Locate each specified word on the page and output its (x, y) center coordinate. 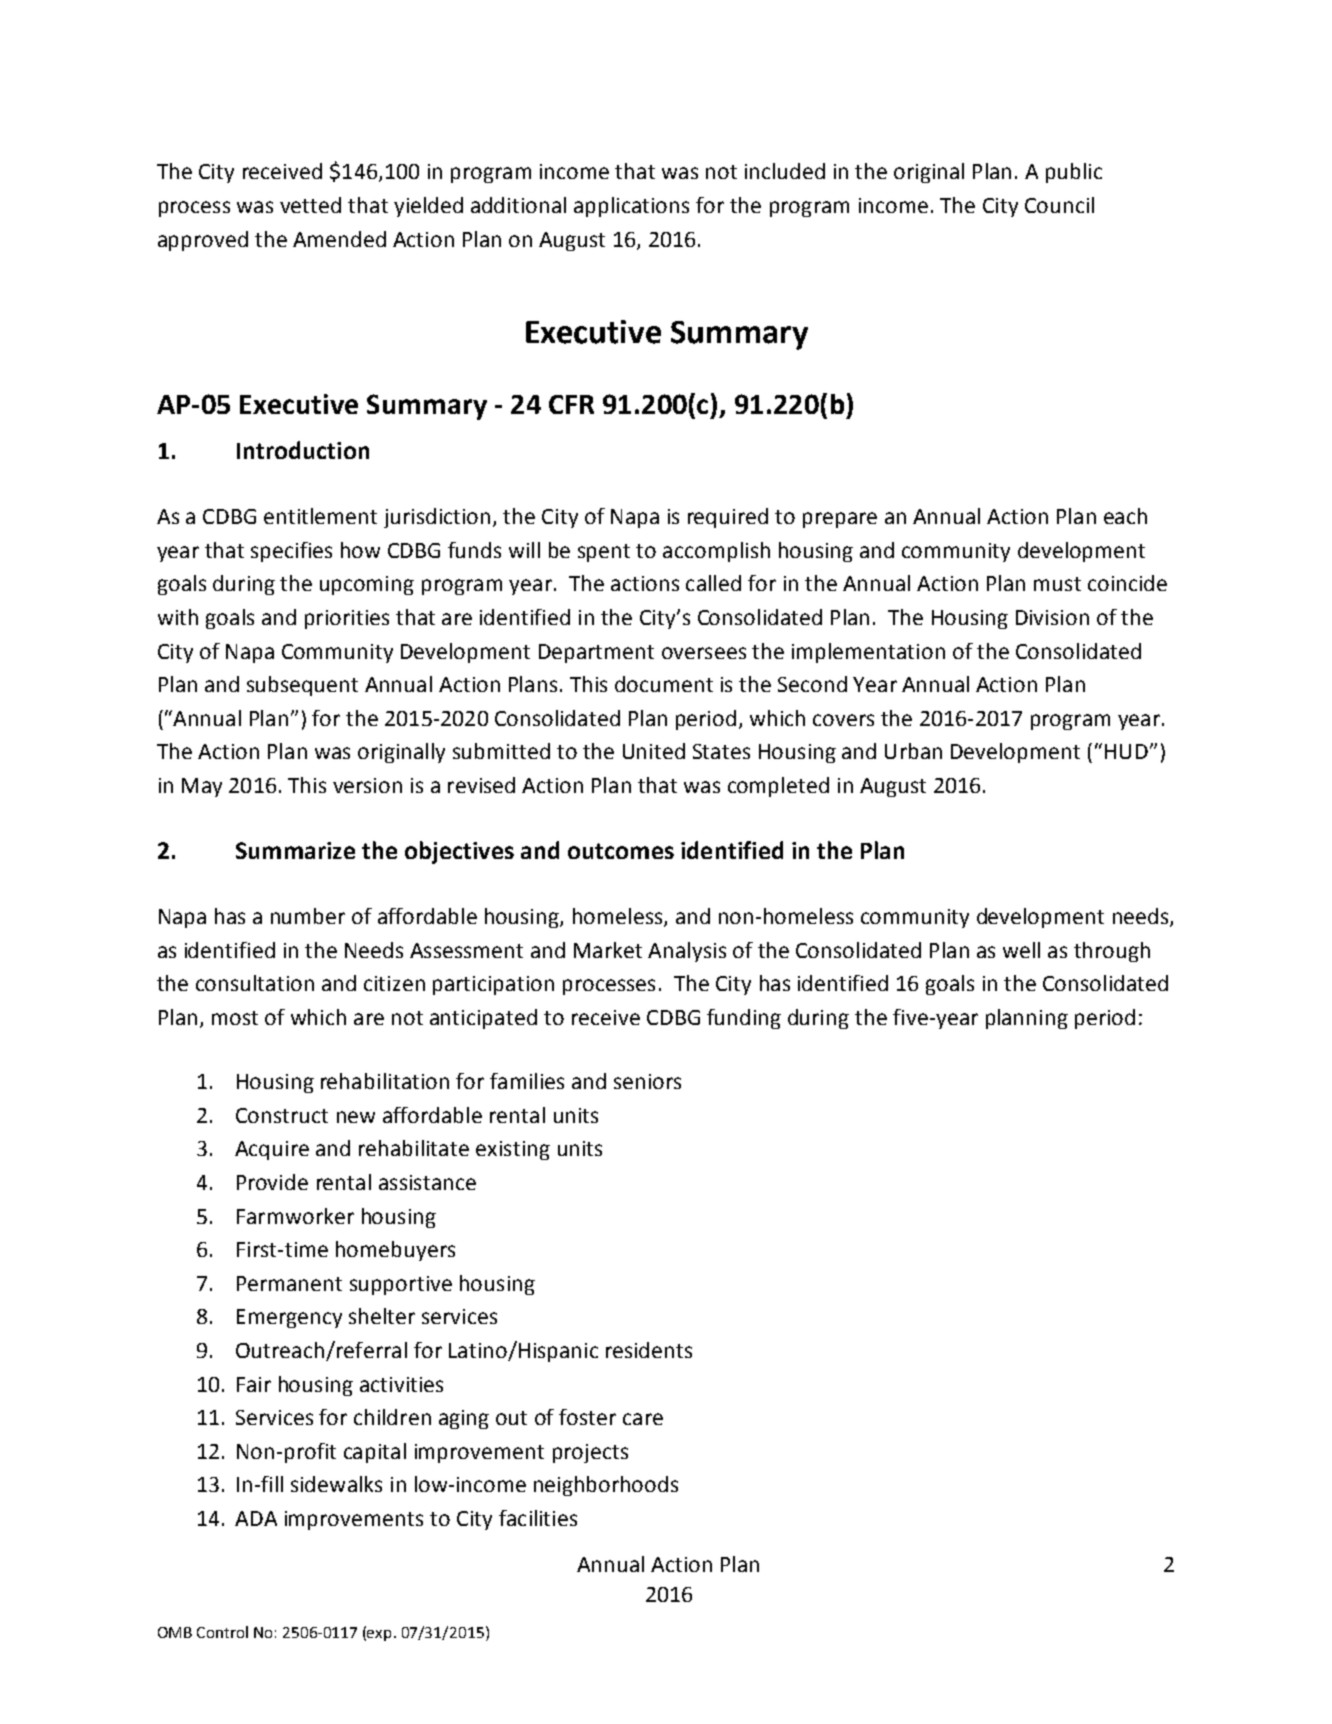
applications (631, 207)
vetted (310, 205)
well (1021, 950)
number (308, 916)
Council (1059, 205)
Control (222, 1632)
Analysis (687, 952)
